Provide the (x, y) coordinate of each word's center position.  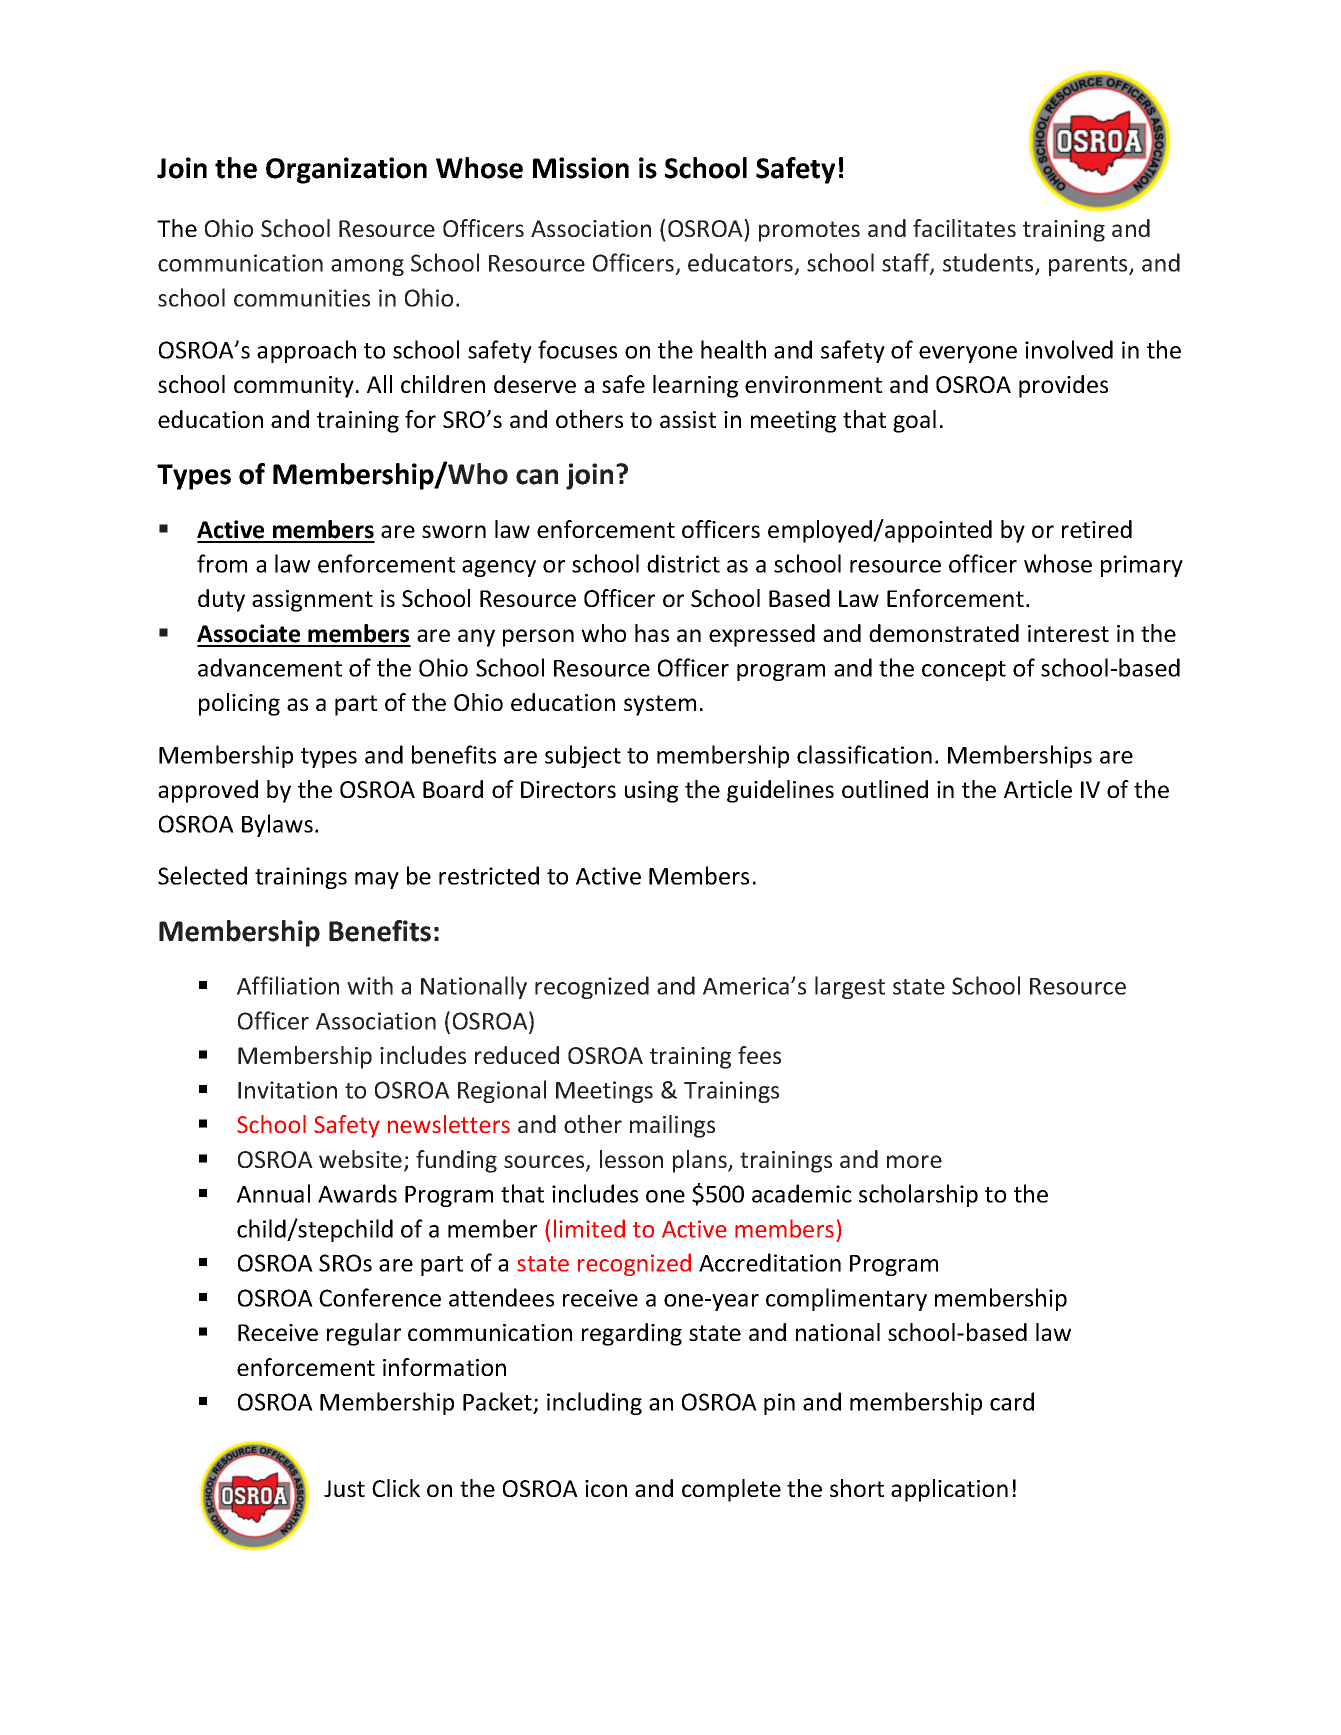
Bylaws (277, 825)
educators (742, 264)
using (651, 792)
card (1012, 1401)
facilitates (964, 228)
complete (731, 1490)
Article (1038, 789)
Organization (346, 170)
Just (344, 1488)
